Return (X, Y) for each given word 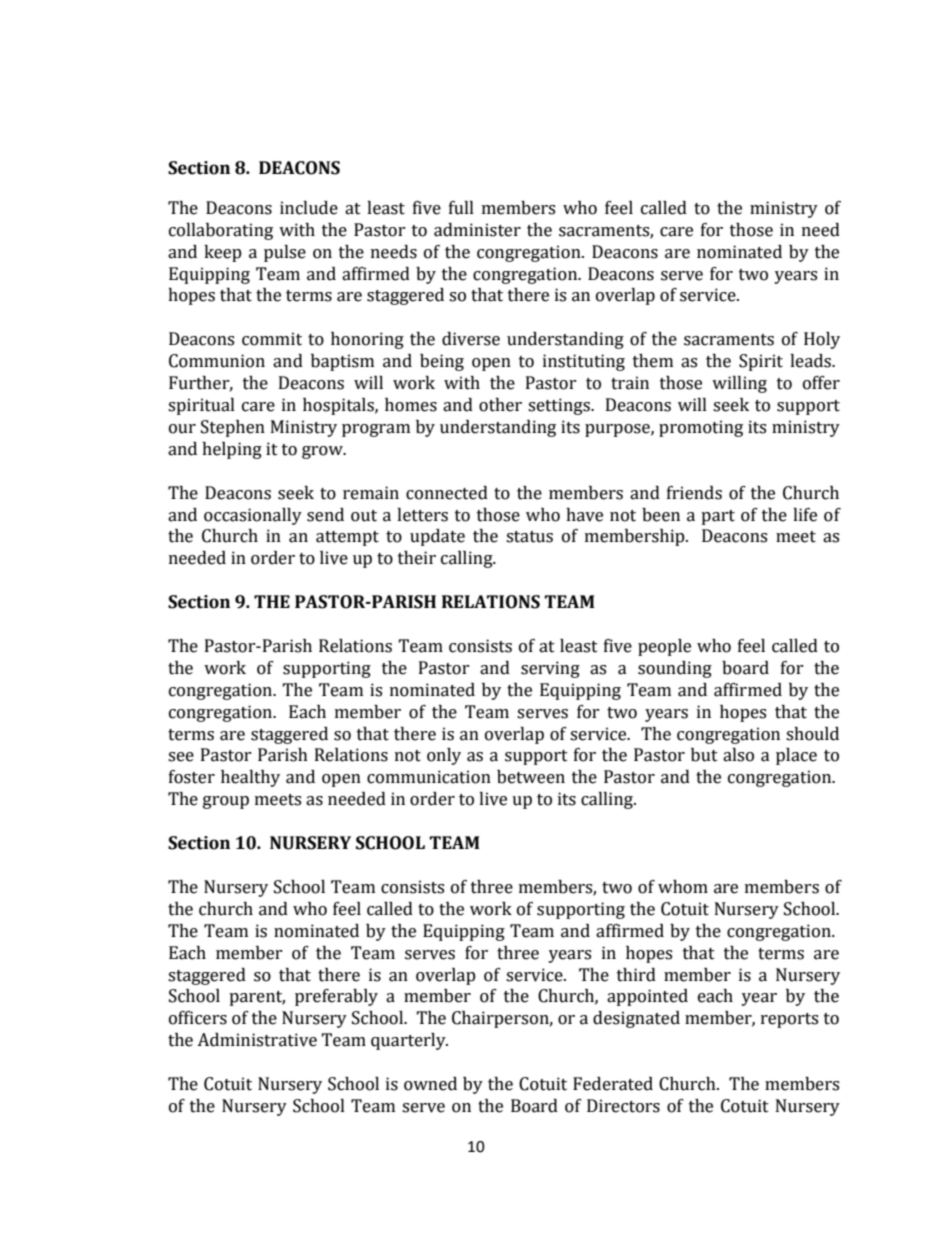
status (529, 537)
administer (477, 230)
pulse (285, 253)
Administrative (257, 1040)
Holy (822, 340)
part (718, 517)
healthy (250, 778)
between (531, 777)
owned (430, 1084)
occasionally (253, 516)
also (738, 755)
